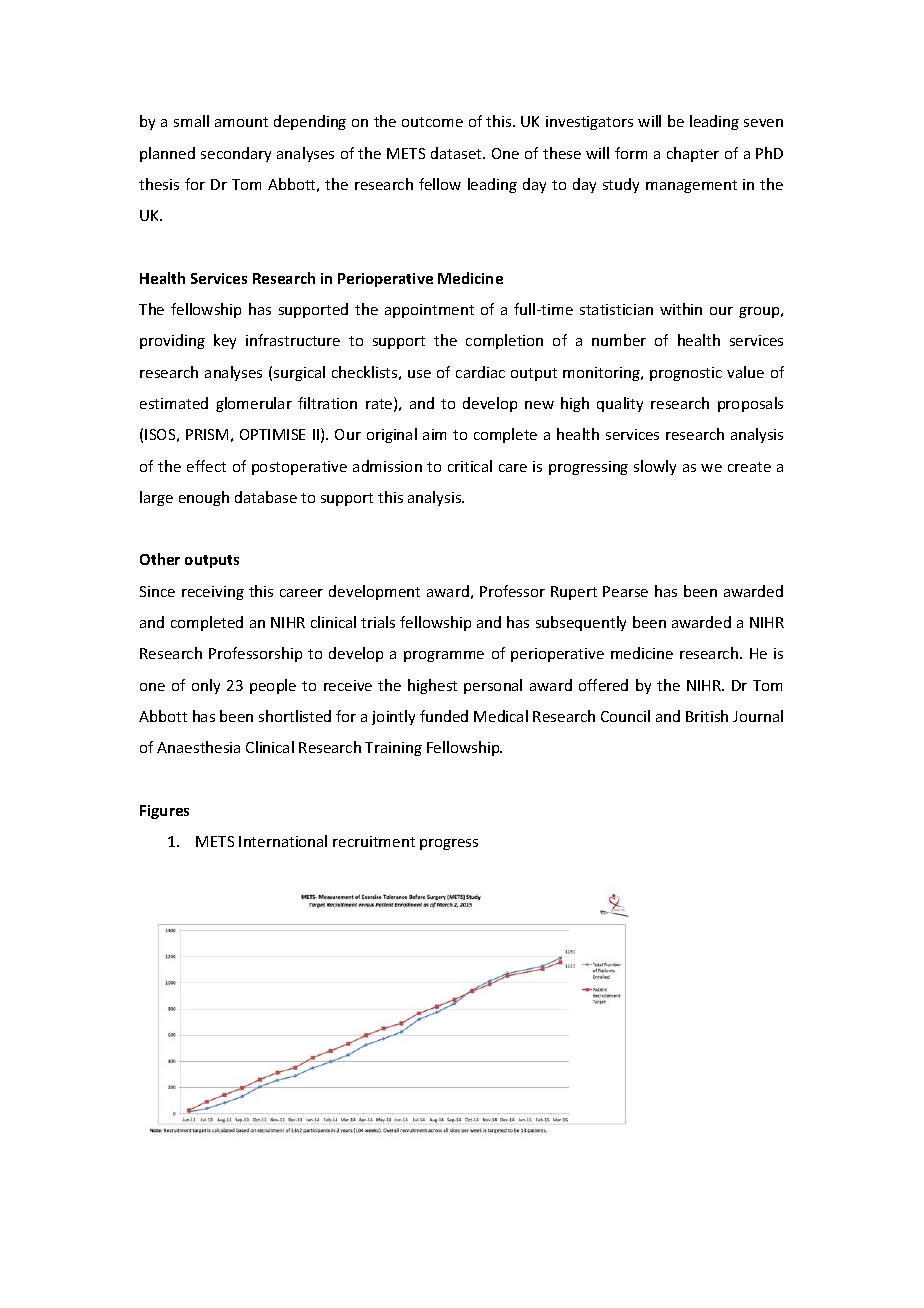 This screenshot has width=924, height=1308. What do you see at coordinates (283, 841) in the screenshot?
I see `International` at bounding box center [283, 841].
